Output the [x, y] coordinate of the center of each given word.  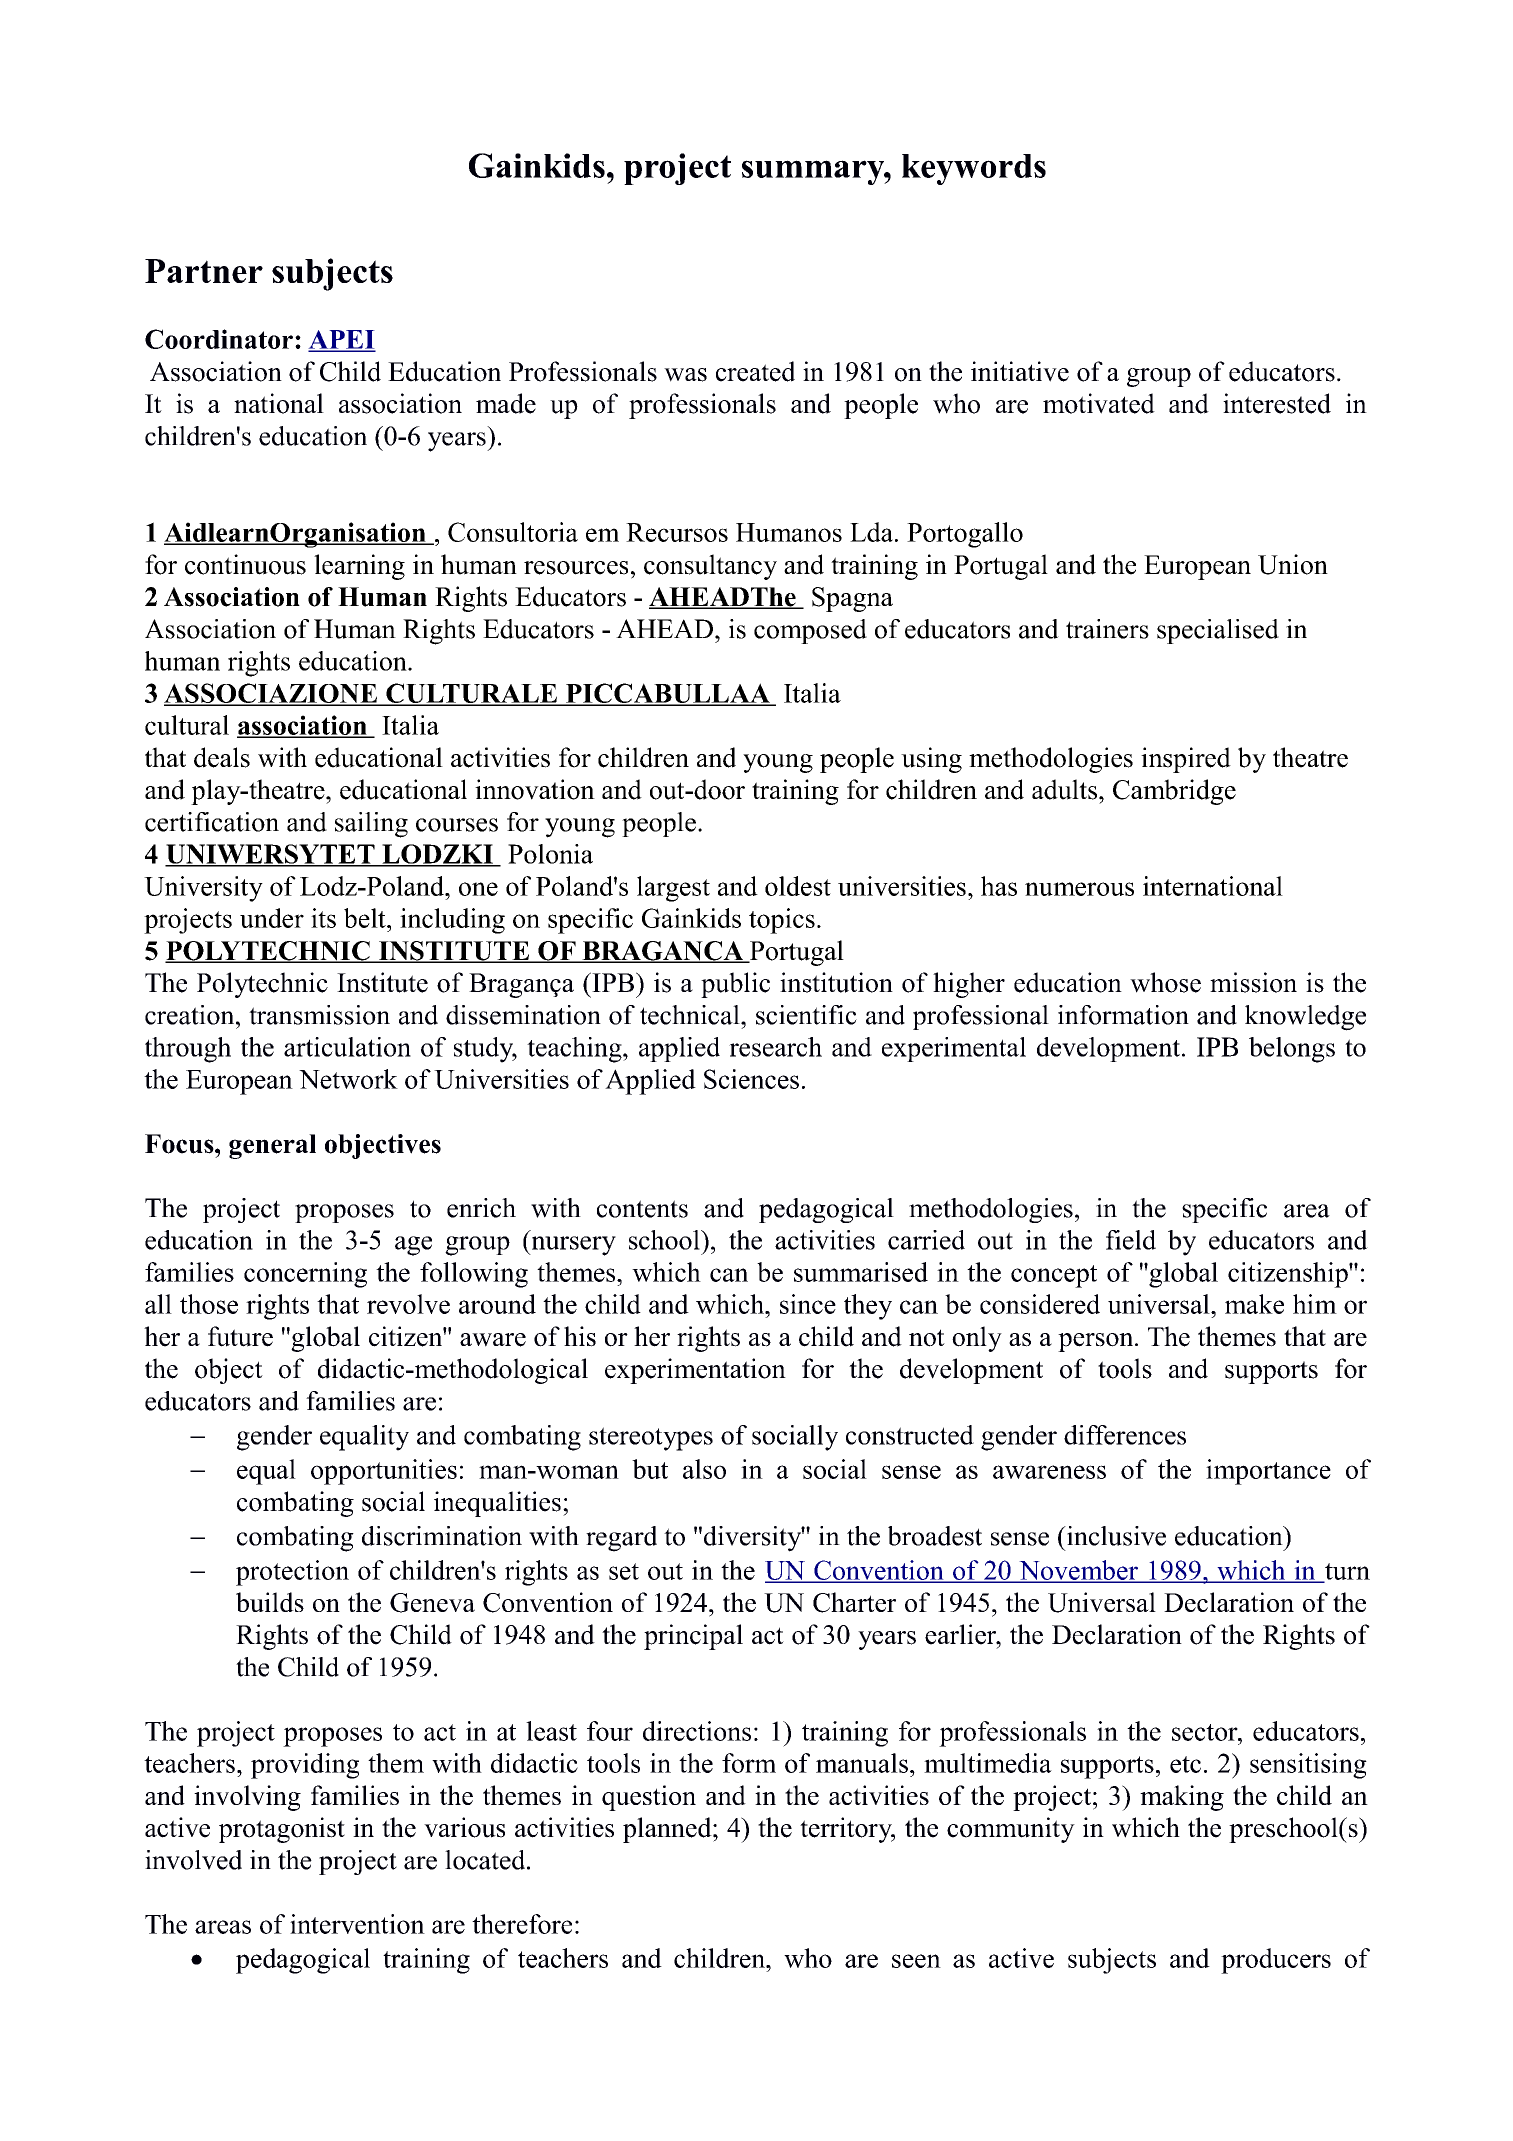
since [808, 1304]
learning [359, 567]
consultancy [710, 567]
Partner [204, 271]
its [323, 918]
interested [1277, 403]
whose [1165, 982]
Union [1293, 564]
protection [292, 1573]
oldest [798, 886]
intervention [357, 1924]
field [1131, 1240]
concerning [305, 1275]
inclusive [1115, 1536]
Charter [854, 1602]
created [755, 371]
